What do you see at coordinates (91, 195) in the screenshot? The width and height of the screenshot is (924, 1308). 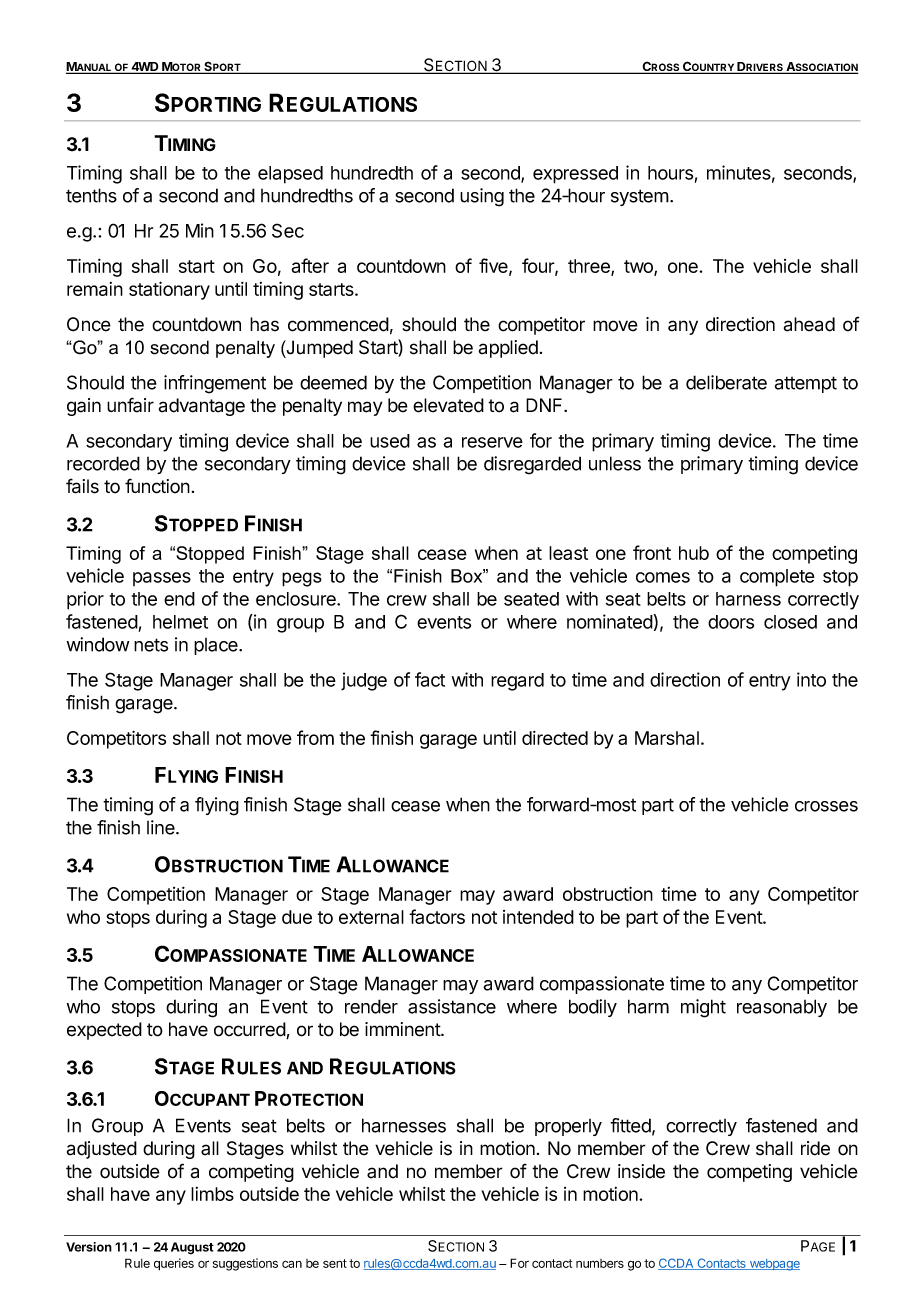 I see `tenths` at bounding box center [91, 195].
